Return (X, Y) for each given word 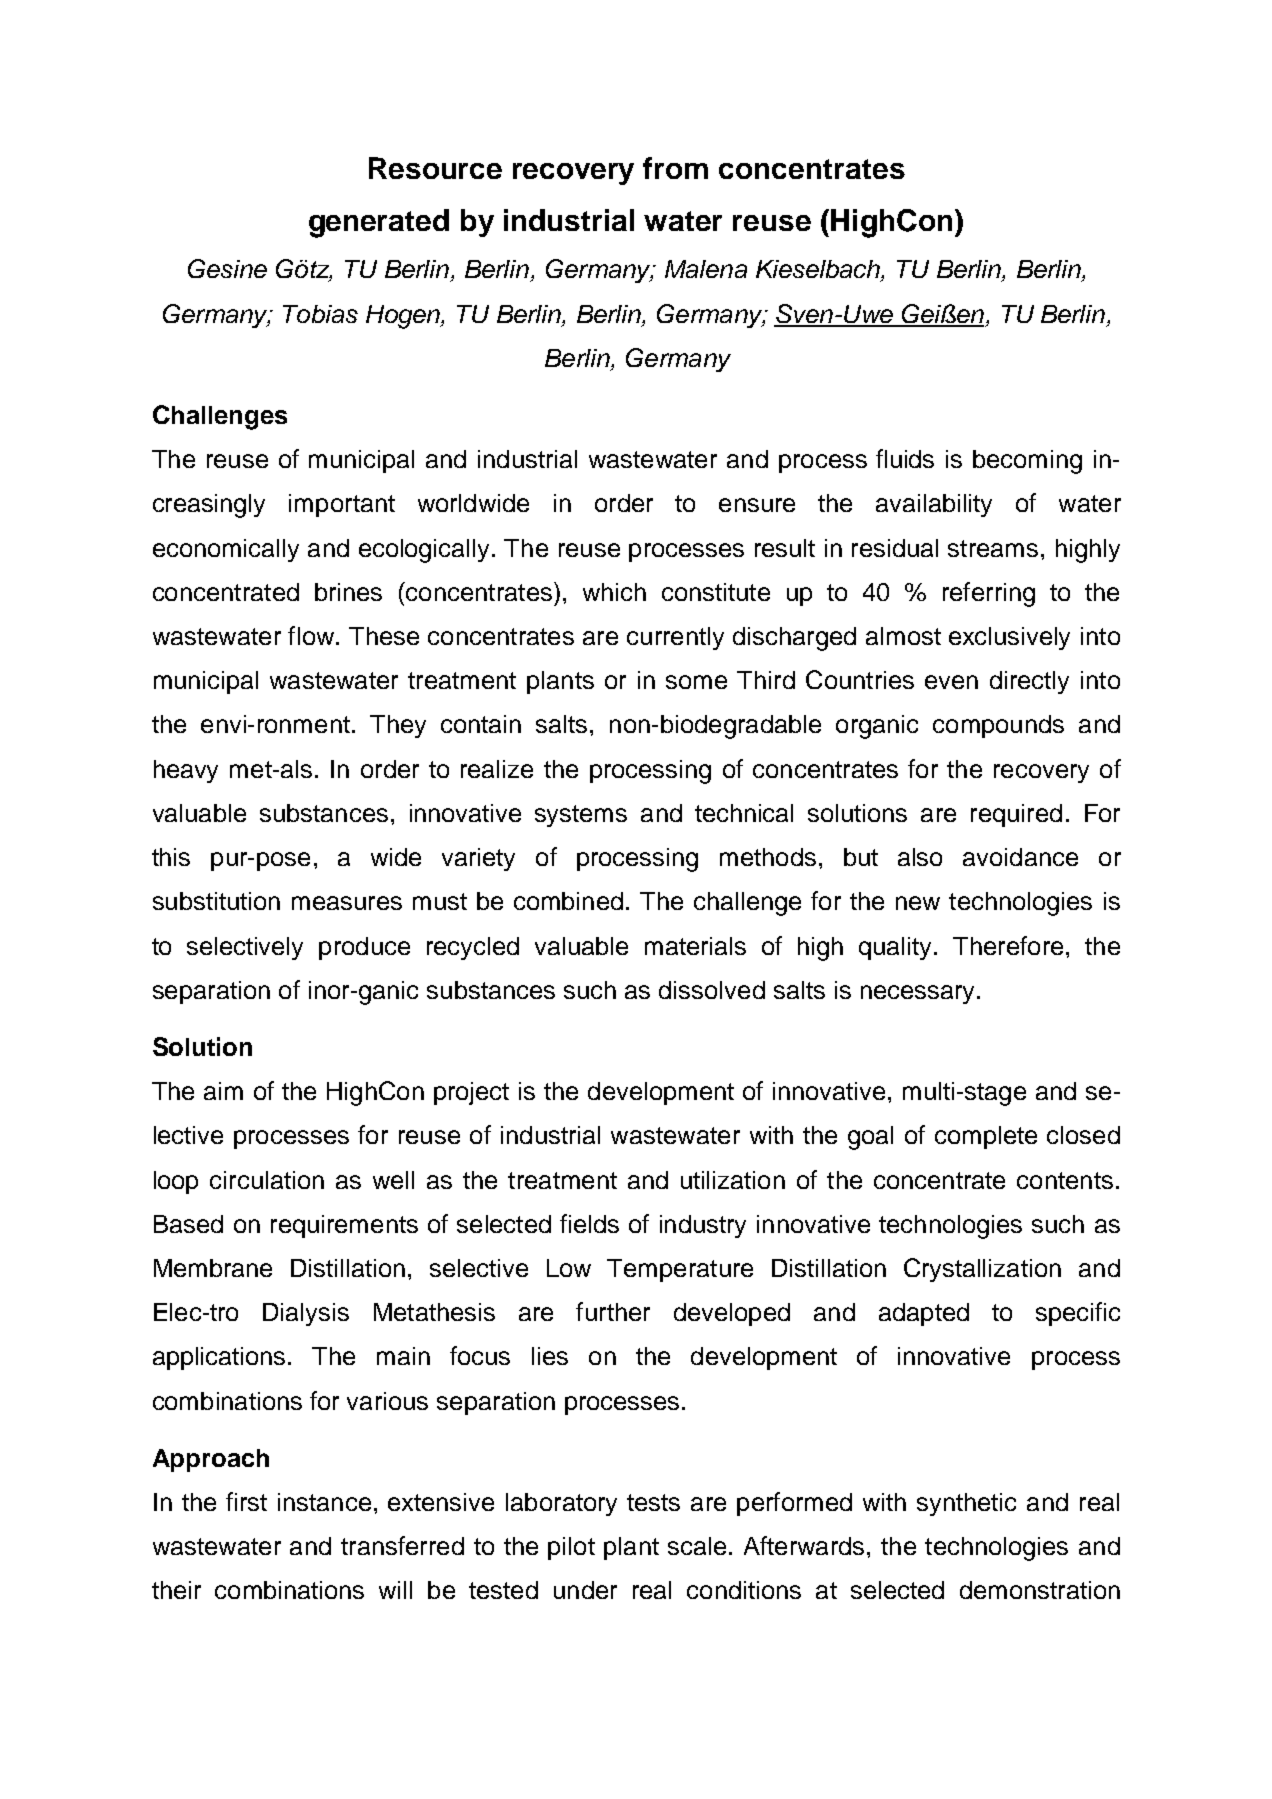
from (675, 168)
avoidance (1020, 857)
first (246, 1501)
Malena (706, 269)
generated (379, 223)
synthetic (966, 1504)
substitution (216, 901)
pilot (571, 1548)
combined (568, 901)
